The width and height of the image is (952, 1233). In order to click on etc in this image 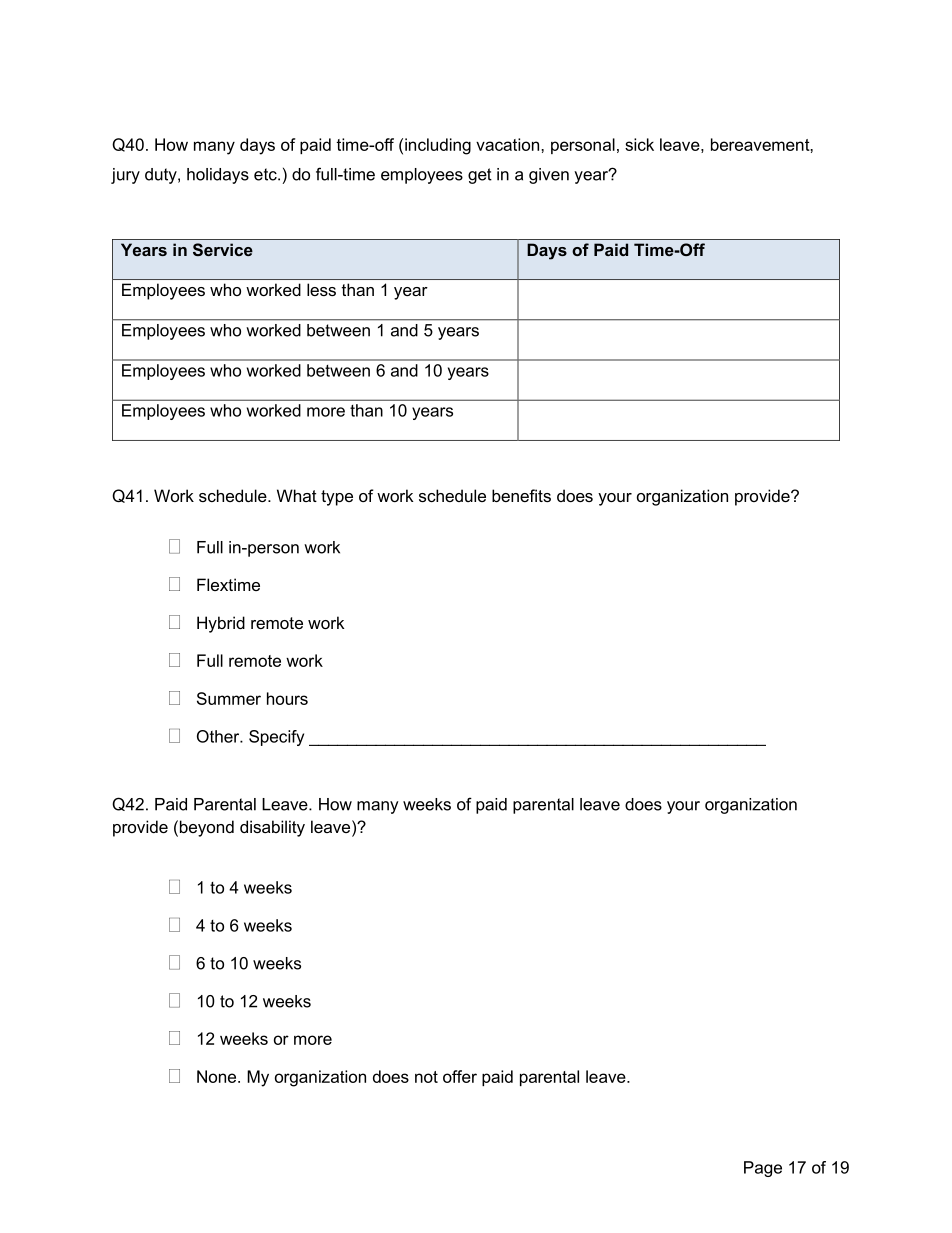, I will do `click(266, 174)`.
